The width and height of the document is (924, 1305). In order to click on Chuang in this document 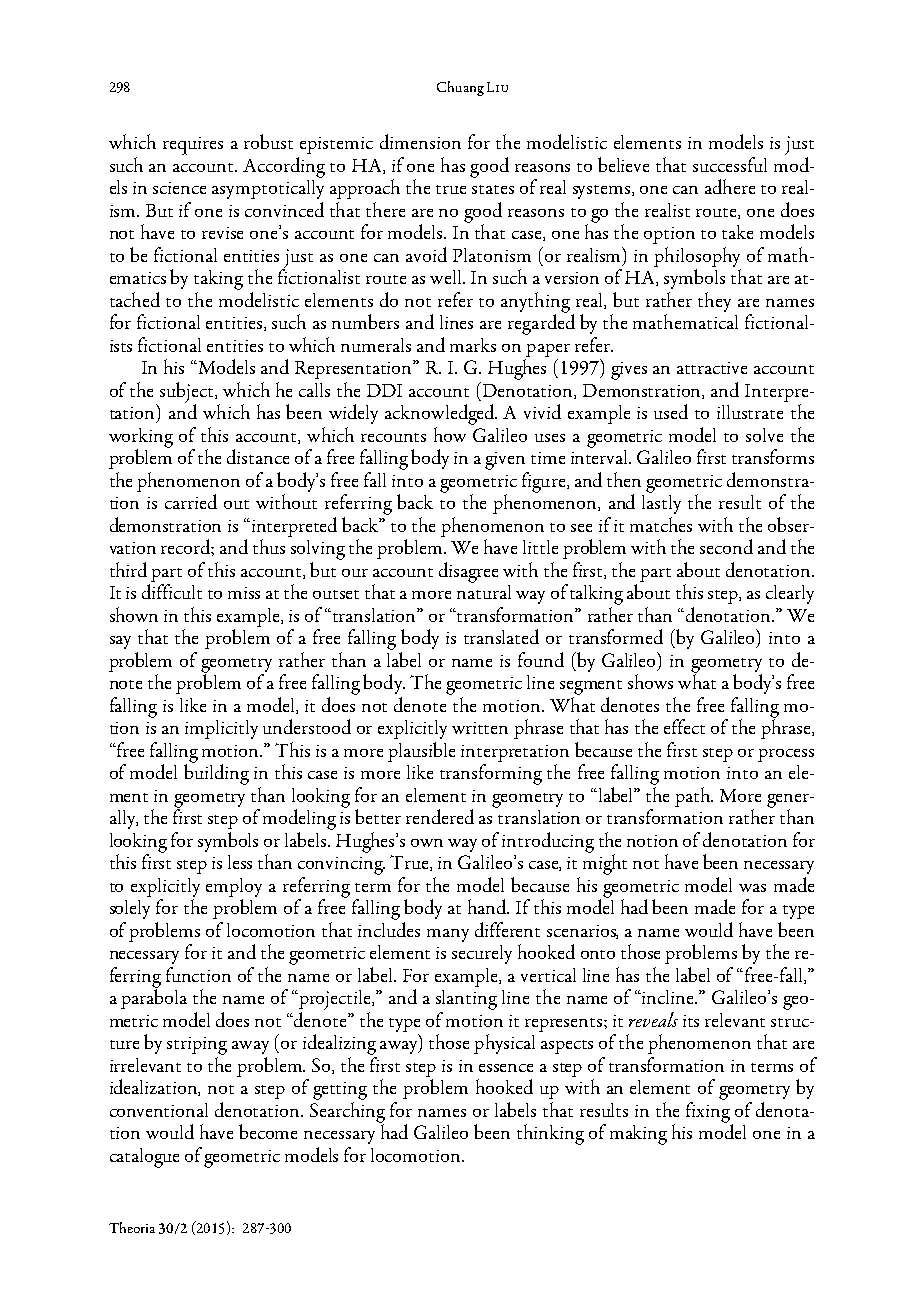, I will do `click(460, 88)`.
